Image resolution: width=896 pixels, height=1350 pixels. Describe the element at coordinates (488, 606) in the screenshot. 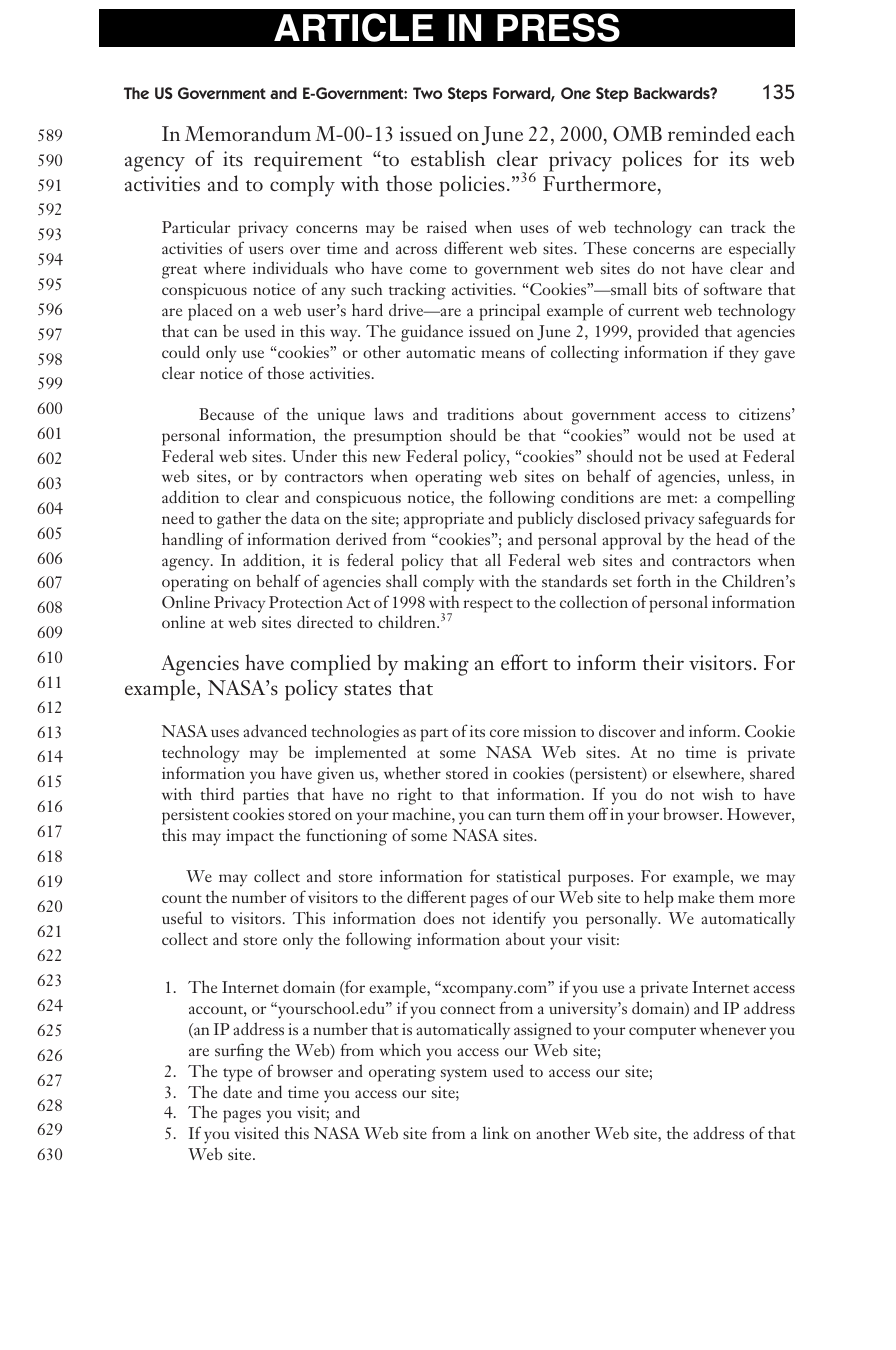

I see `respect` at that location.
